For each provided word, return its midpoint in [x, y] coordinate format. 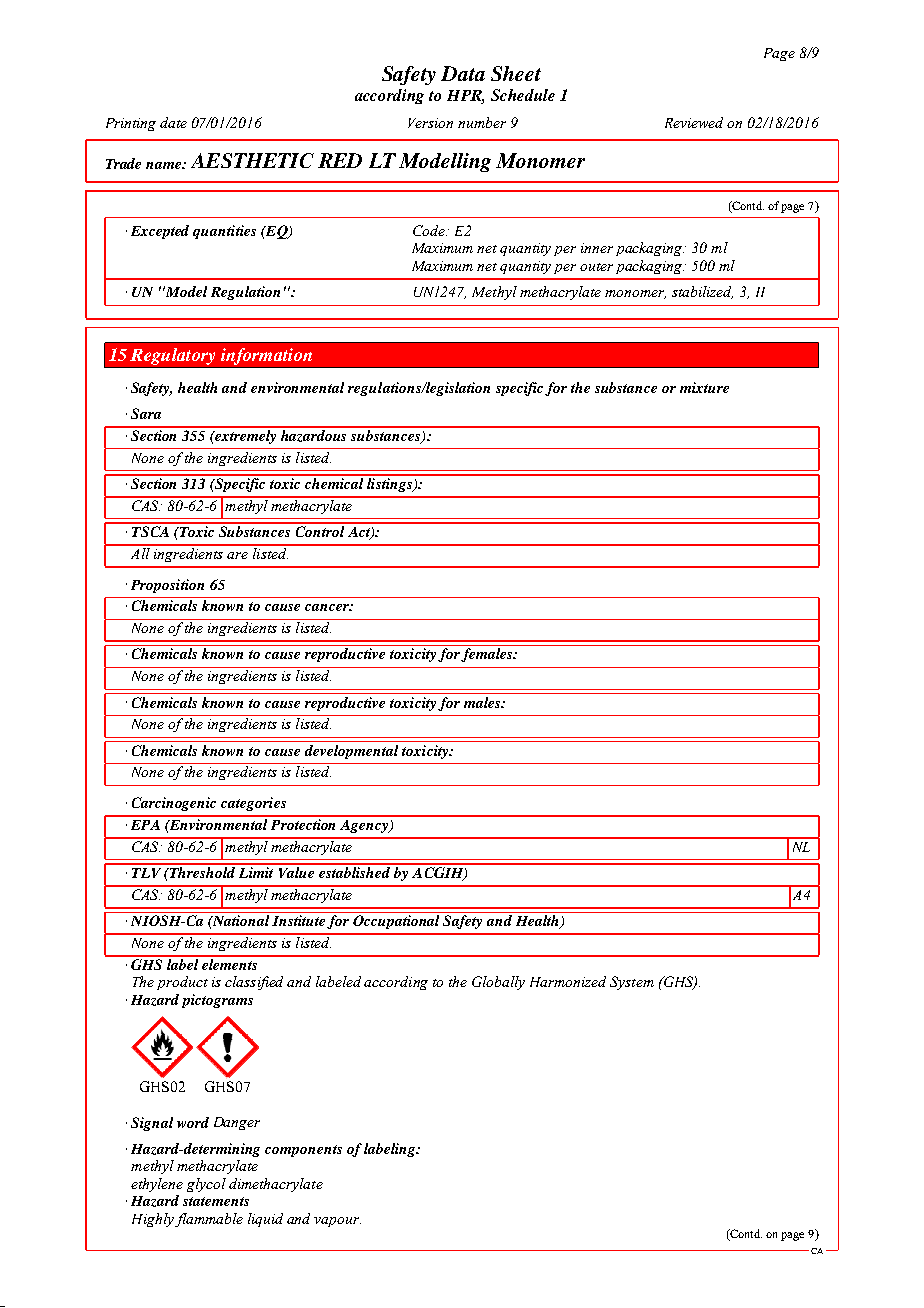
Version [430, 123]
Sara [146, 413]
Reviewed [694, 122]
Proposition [167, 586]
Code [430, 230]
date [173, 122]
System [632, 983]
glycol [206, 1185]
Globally [498, 983]
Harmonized [568, 981]
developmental [351, 752]
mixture [704, 387]
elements [230, 963]
